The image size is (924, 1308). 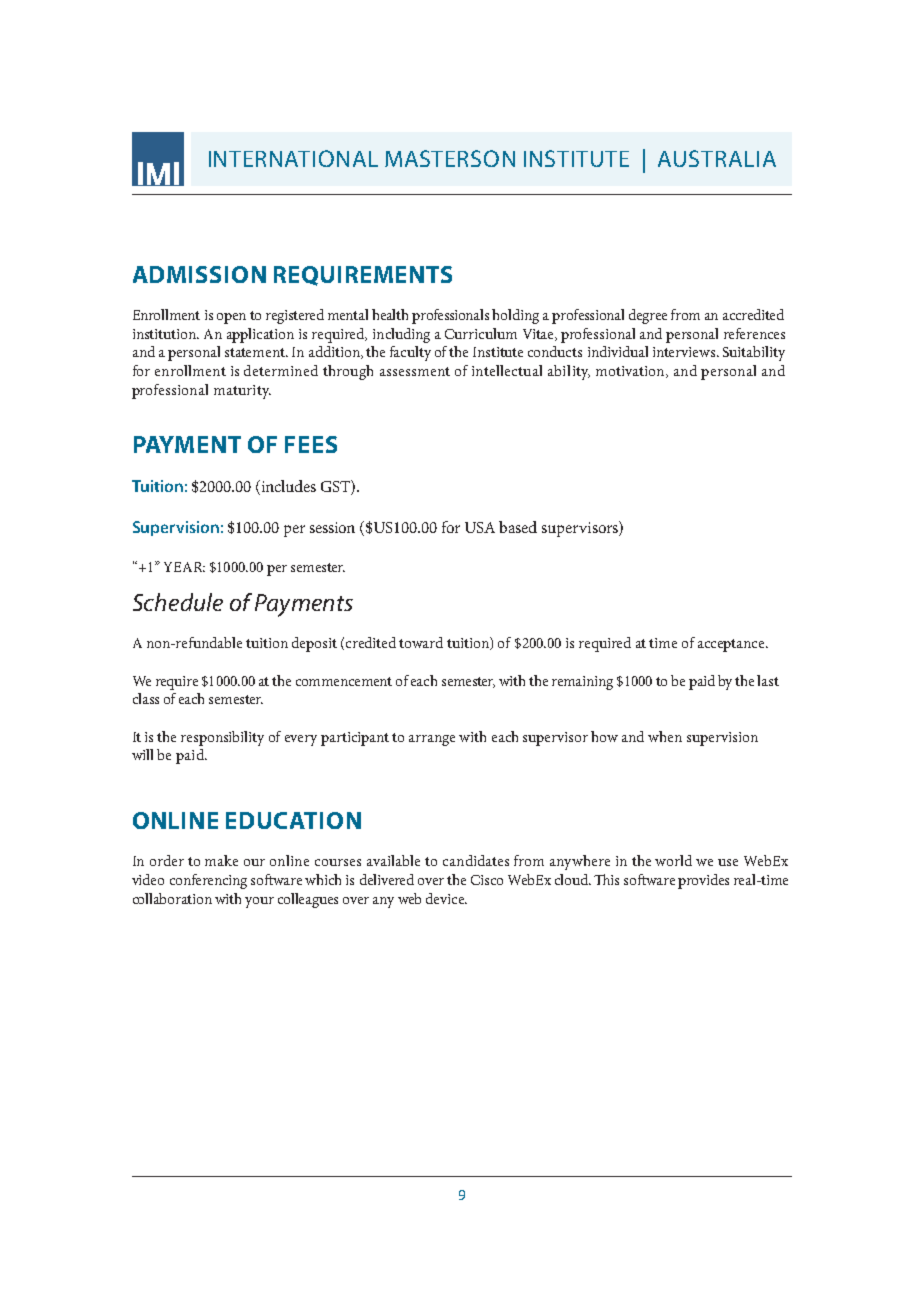 I want to click on provides, so click(x=703, y=881).
